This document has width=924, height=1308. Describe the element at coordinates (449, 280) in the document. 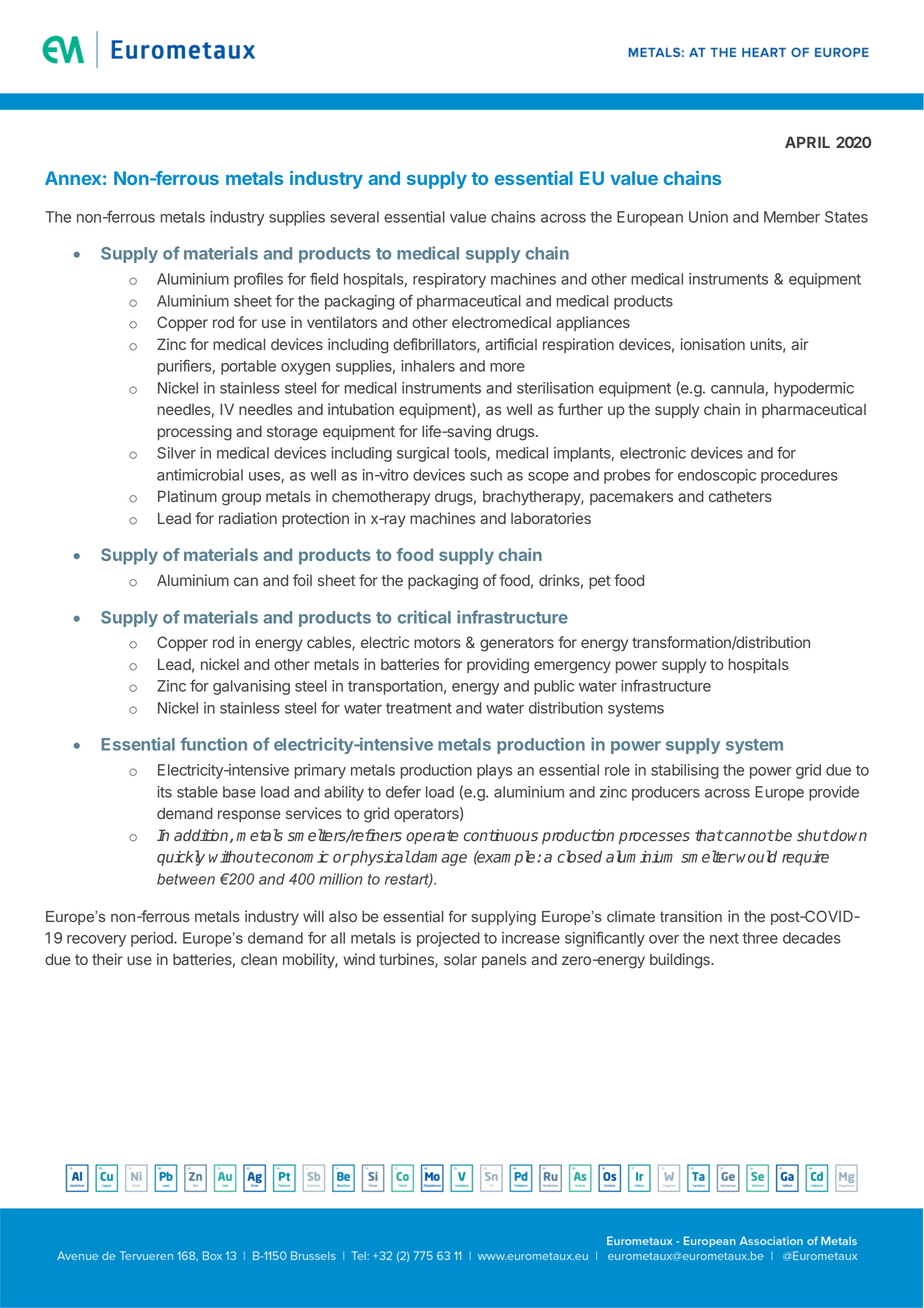

I see `respiratory` at that location.
